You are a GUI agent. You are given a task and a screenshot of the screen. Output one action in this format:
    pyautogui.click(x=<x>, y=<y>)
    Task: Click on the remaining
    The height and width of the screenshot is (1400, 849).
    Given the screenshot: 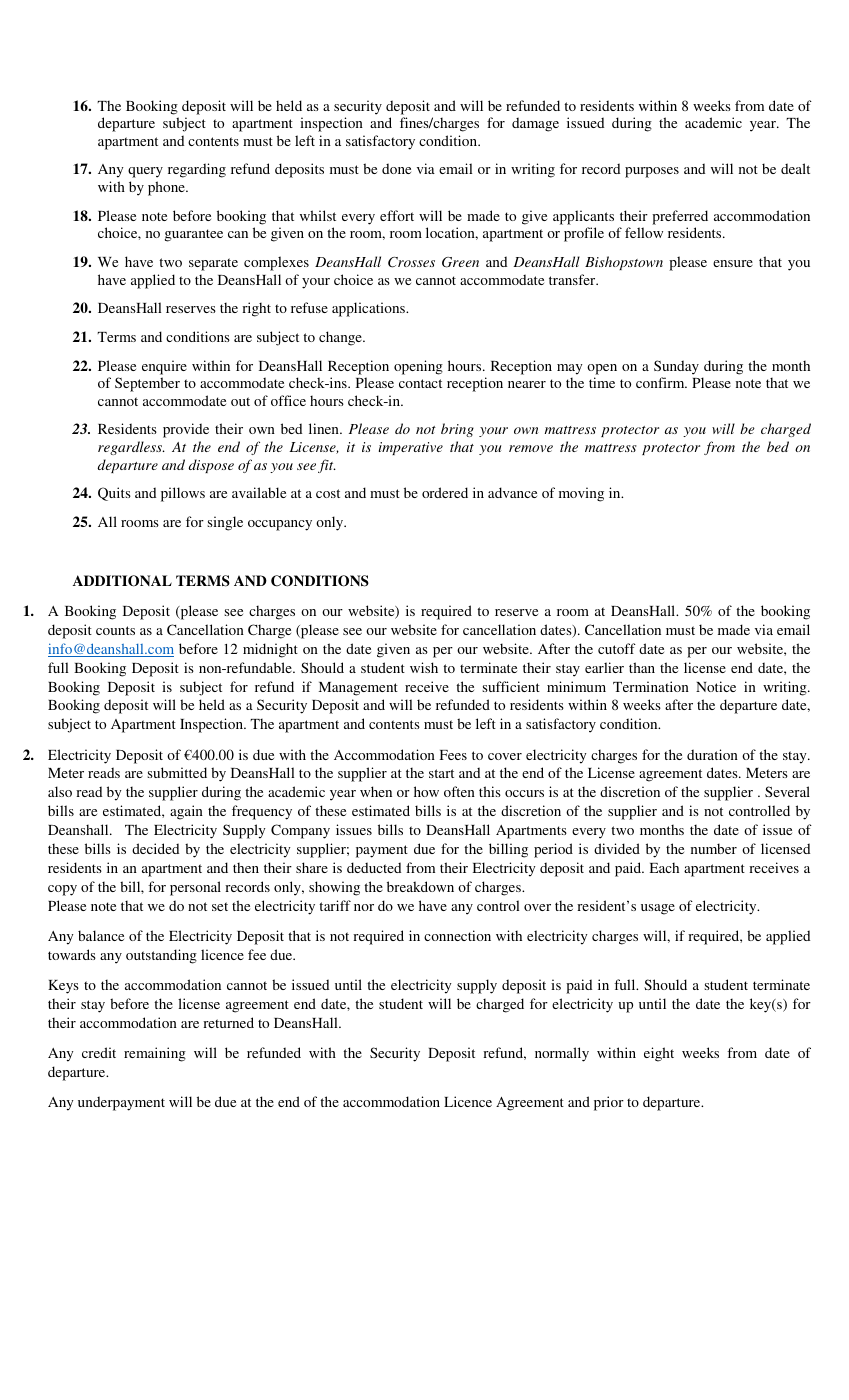 What is the action you would take?
    pyautogui.click(x=155, y=1054)
